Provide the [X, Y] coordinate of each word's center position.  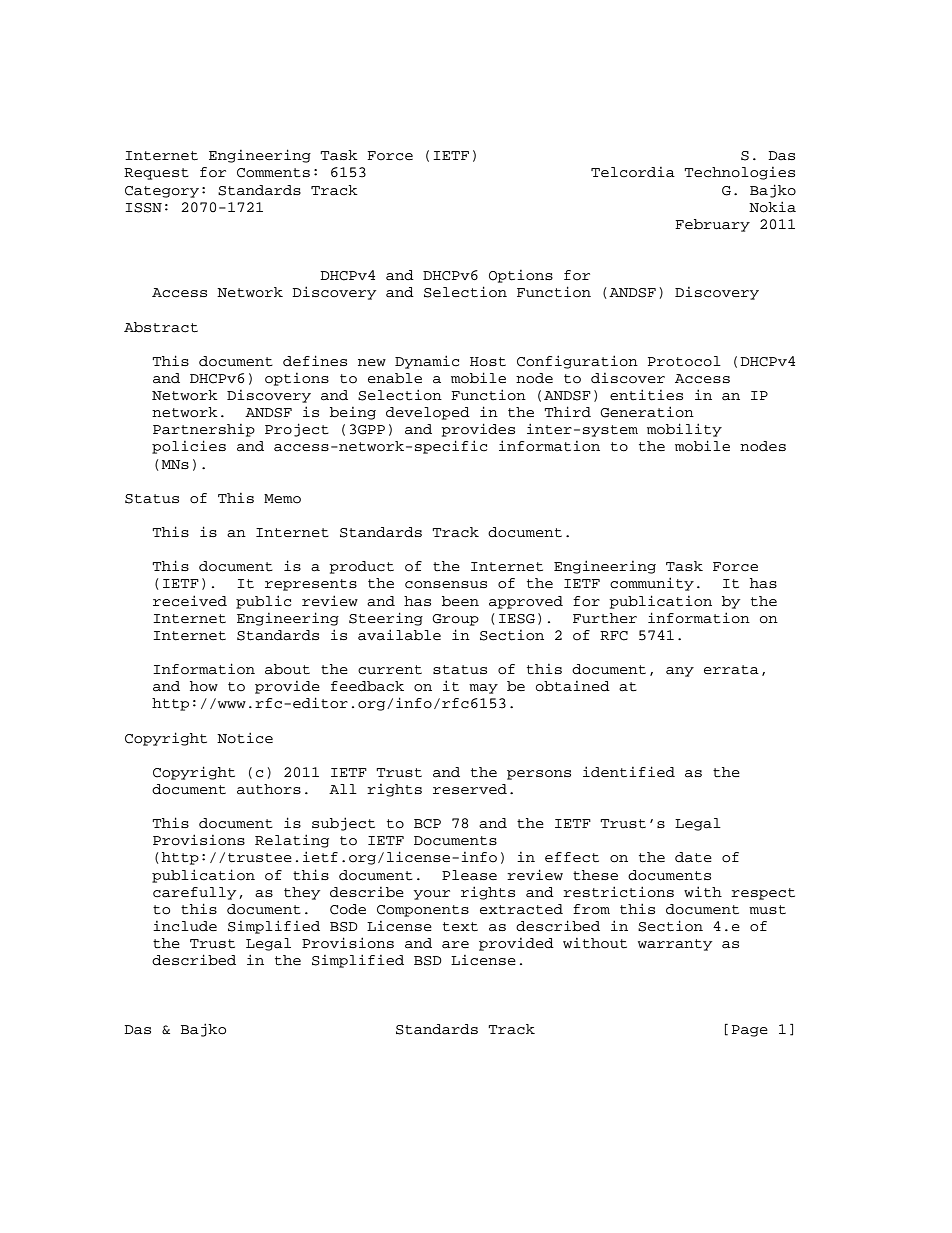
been [460, 601]
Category [162, 192]
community [652, 584]
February [712, 225]
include [185, 926]
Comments [273, 173]
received [190, 601]
